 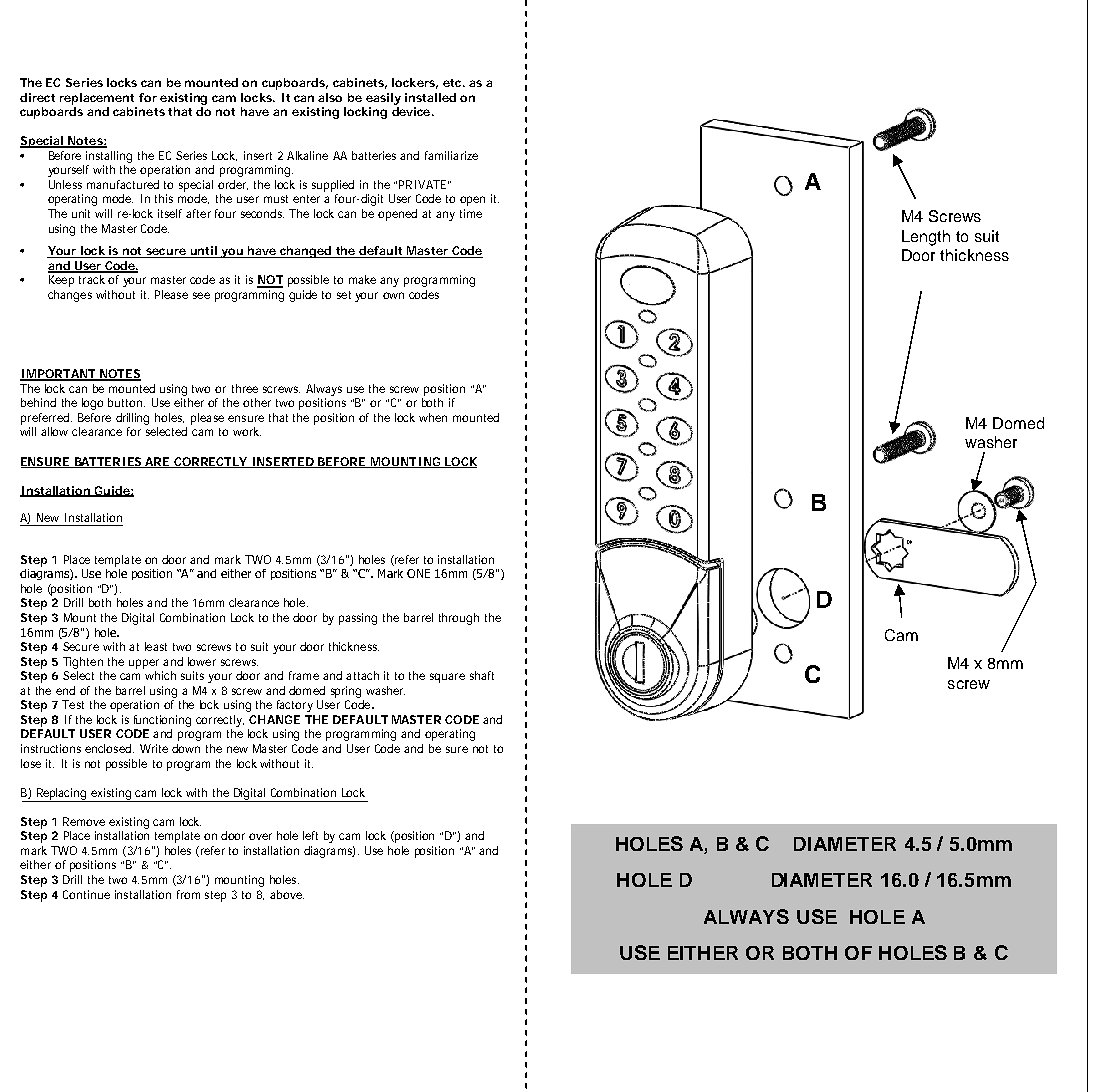 I want to click on from, so click(x=188, y=894).
